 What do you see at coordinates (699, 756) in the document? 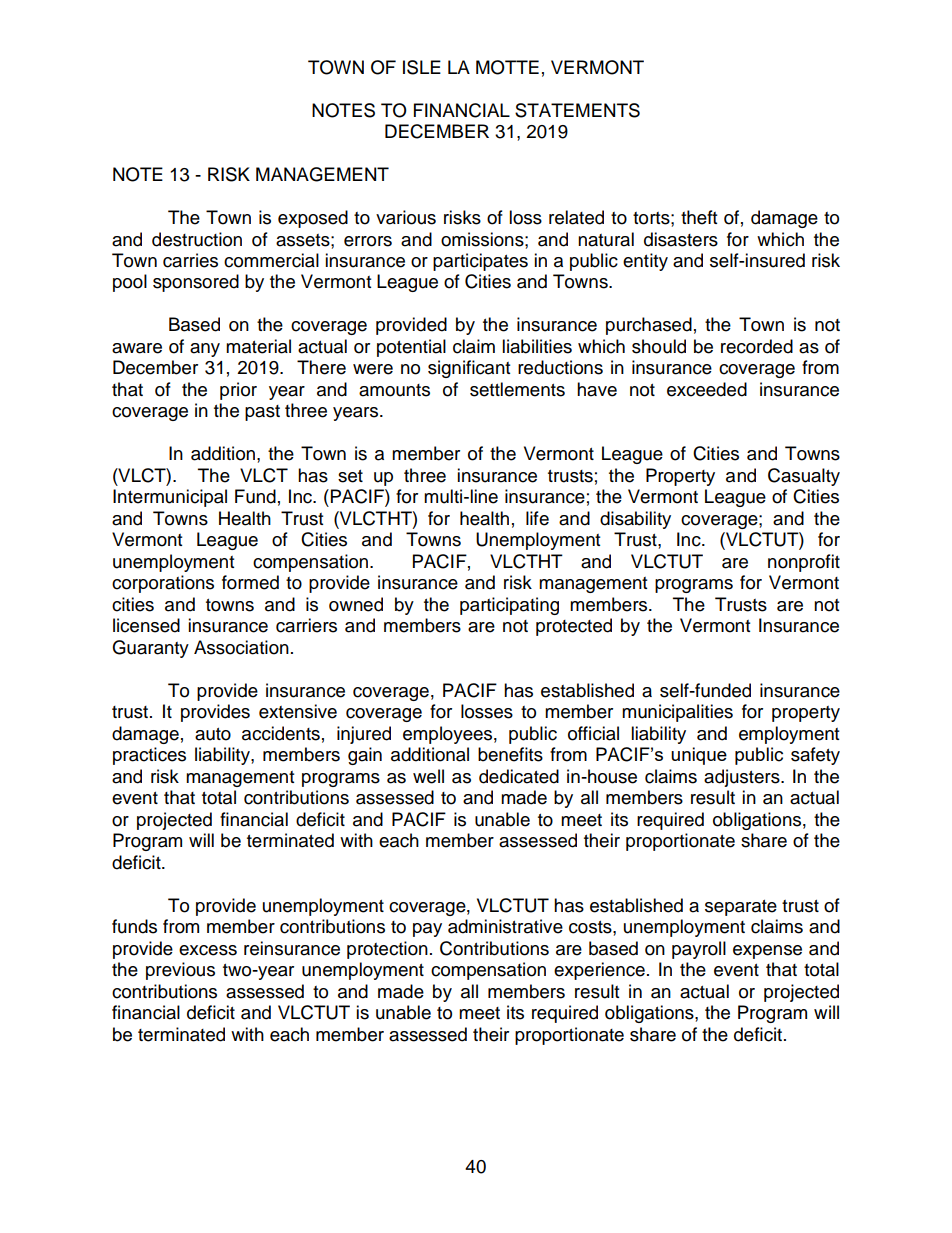
I see `unique` at bounding box center [699, 756].
